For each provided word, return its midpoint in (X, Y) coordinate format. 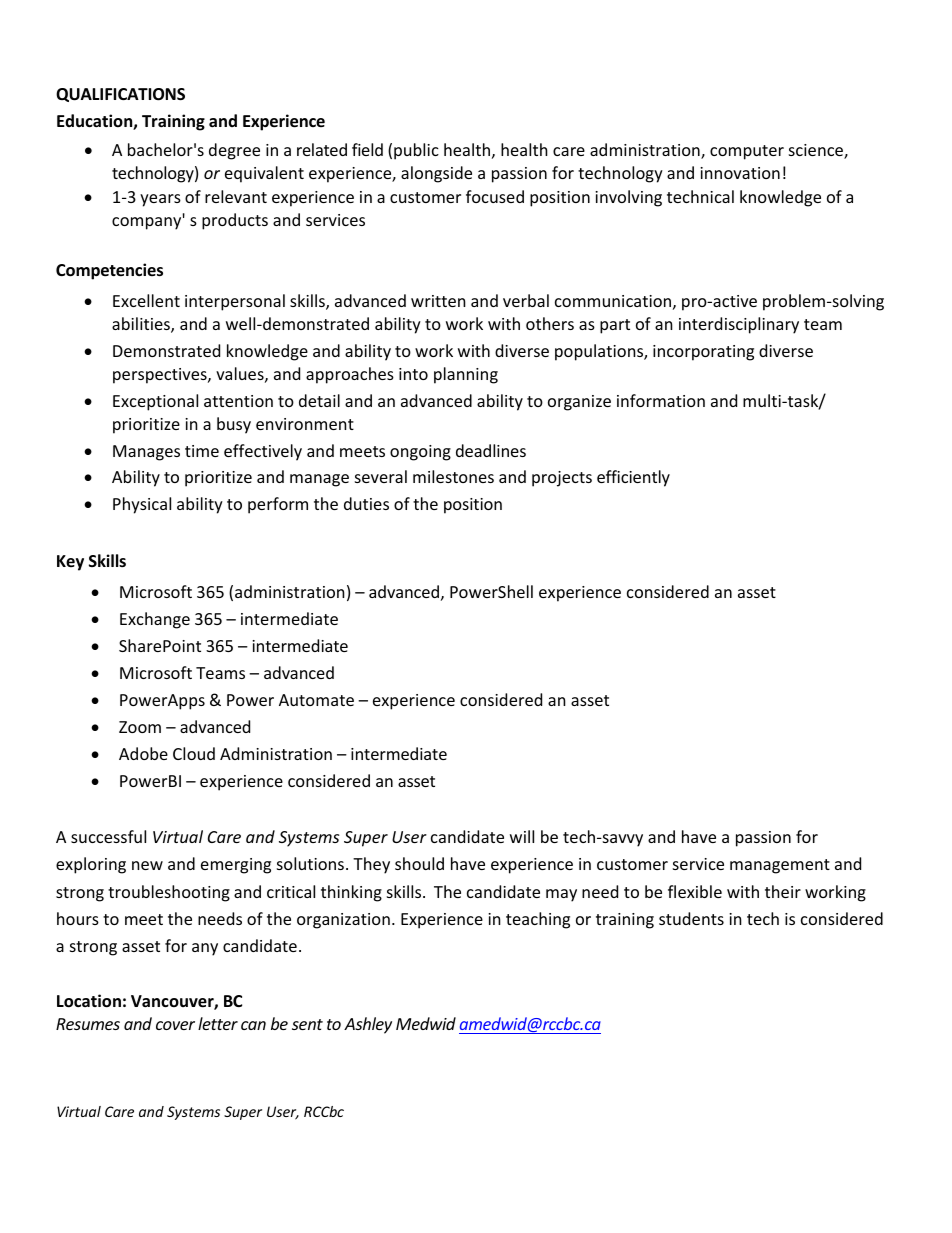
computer (747, 152)
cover (175, 1025)
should (419, 863)
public (416, 151)
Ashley (368, 1025)
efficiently (633, 478)
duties (366, 503)
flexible (695, 891)
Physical (142, 505)
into (413, 374)
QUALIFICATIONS (120, 95)
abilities (142, 325)
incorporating (703, 353)
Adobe (143, 753)
